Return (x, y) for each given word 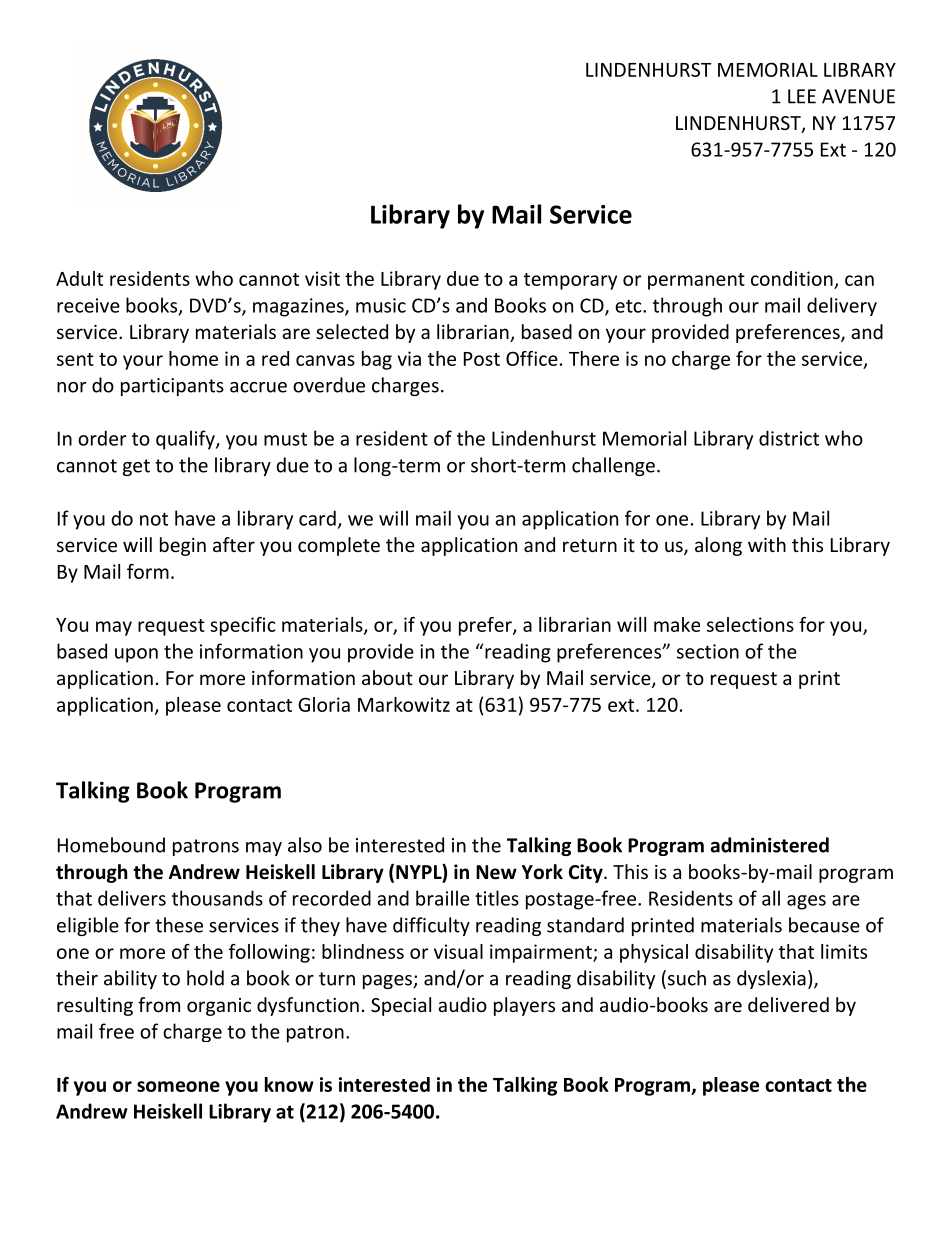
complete (339, 546)
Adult (79, 278)
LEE (802, 96)
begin (183, 546)
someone (178, 1086)
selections (750, 624)
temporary (570, 281)
